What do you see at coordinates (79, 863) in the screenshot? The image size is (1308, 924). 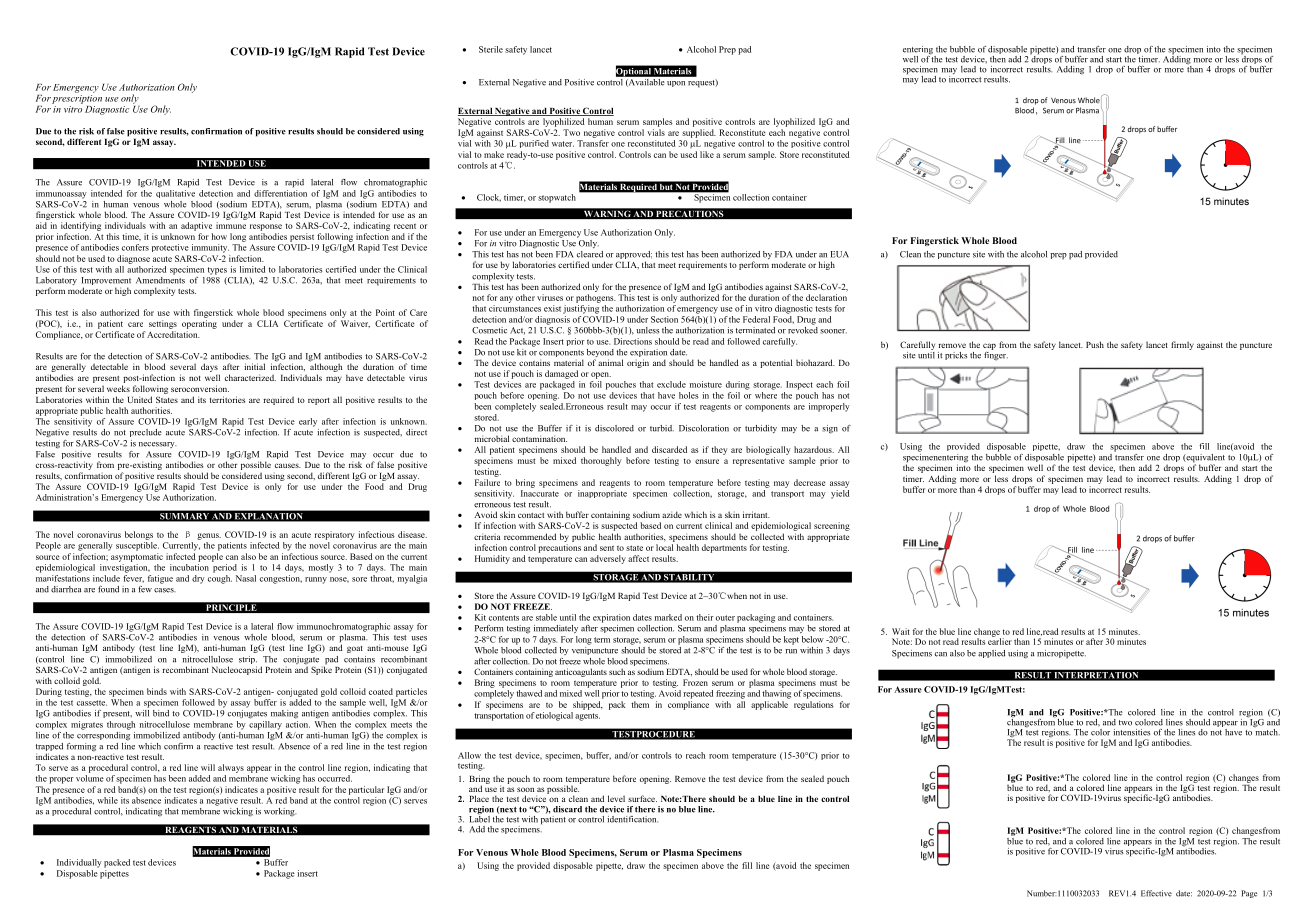 I see `Individually` at bounding box center [79, 863].
